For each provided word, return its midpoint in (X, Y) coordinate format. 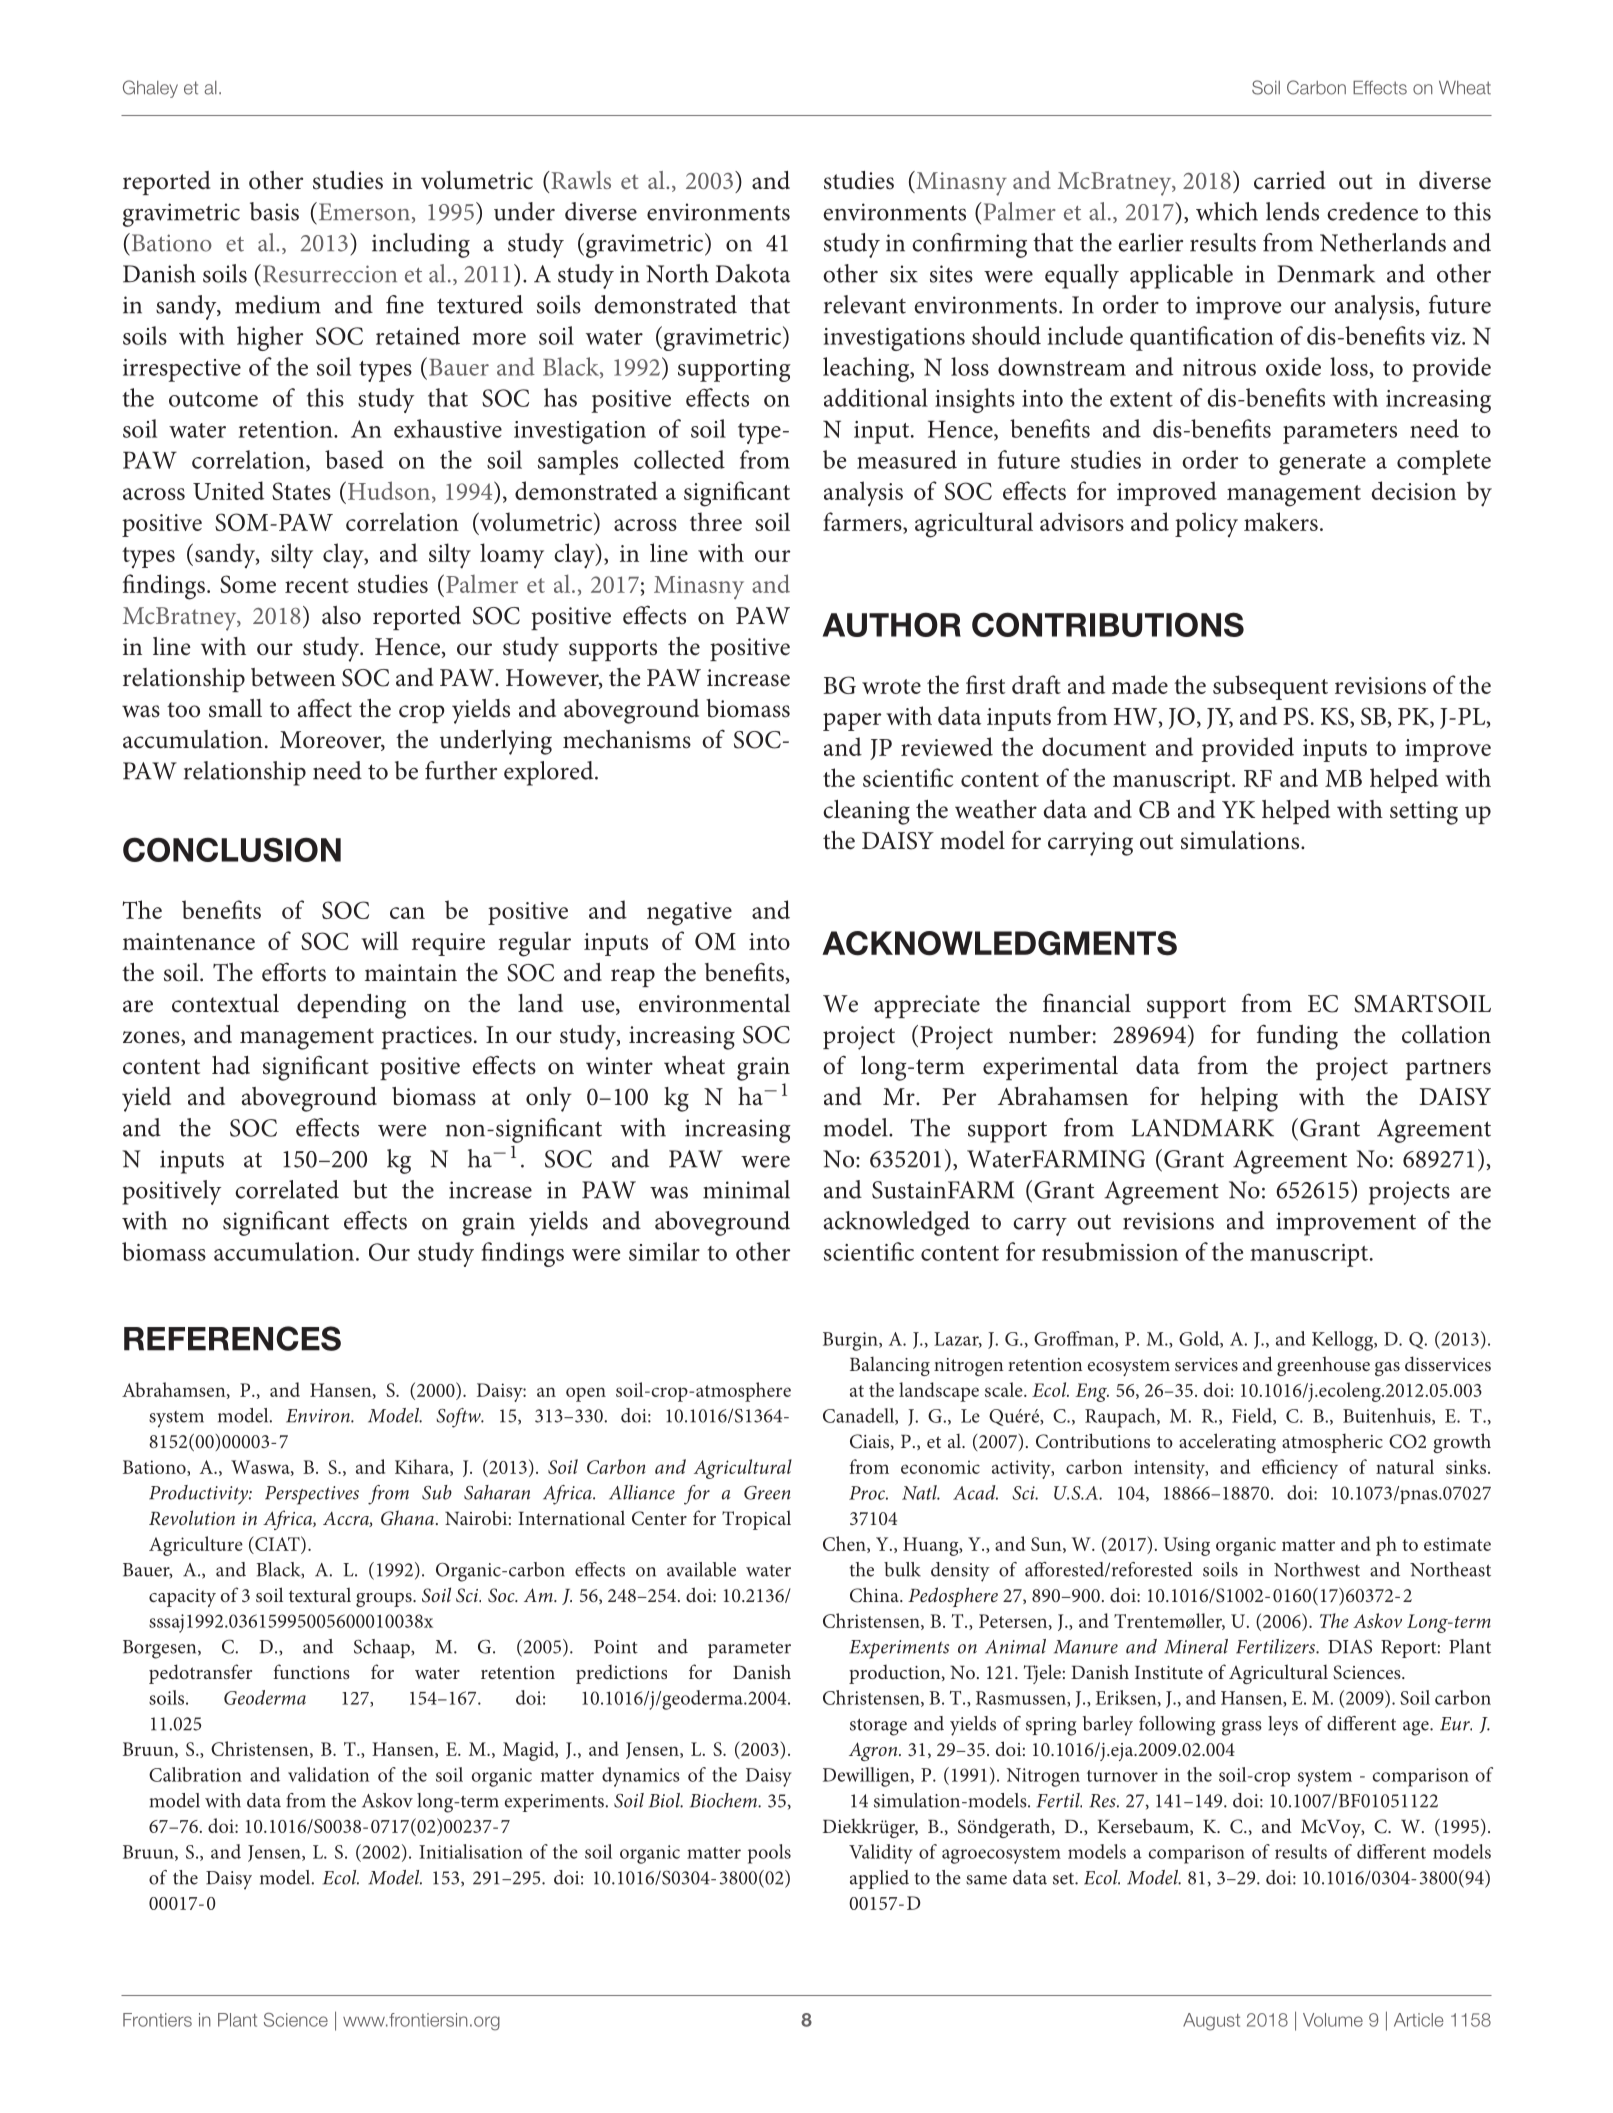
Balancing (890, 1366)
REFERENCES (232, 1338)
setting (1424, 813)
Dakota (753, 273)
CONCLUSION (232, 849)
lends (1292, 211)
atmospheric (1332, 1443)
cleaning (866, 812)
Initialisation (471, 1851)
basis (274, 211)
